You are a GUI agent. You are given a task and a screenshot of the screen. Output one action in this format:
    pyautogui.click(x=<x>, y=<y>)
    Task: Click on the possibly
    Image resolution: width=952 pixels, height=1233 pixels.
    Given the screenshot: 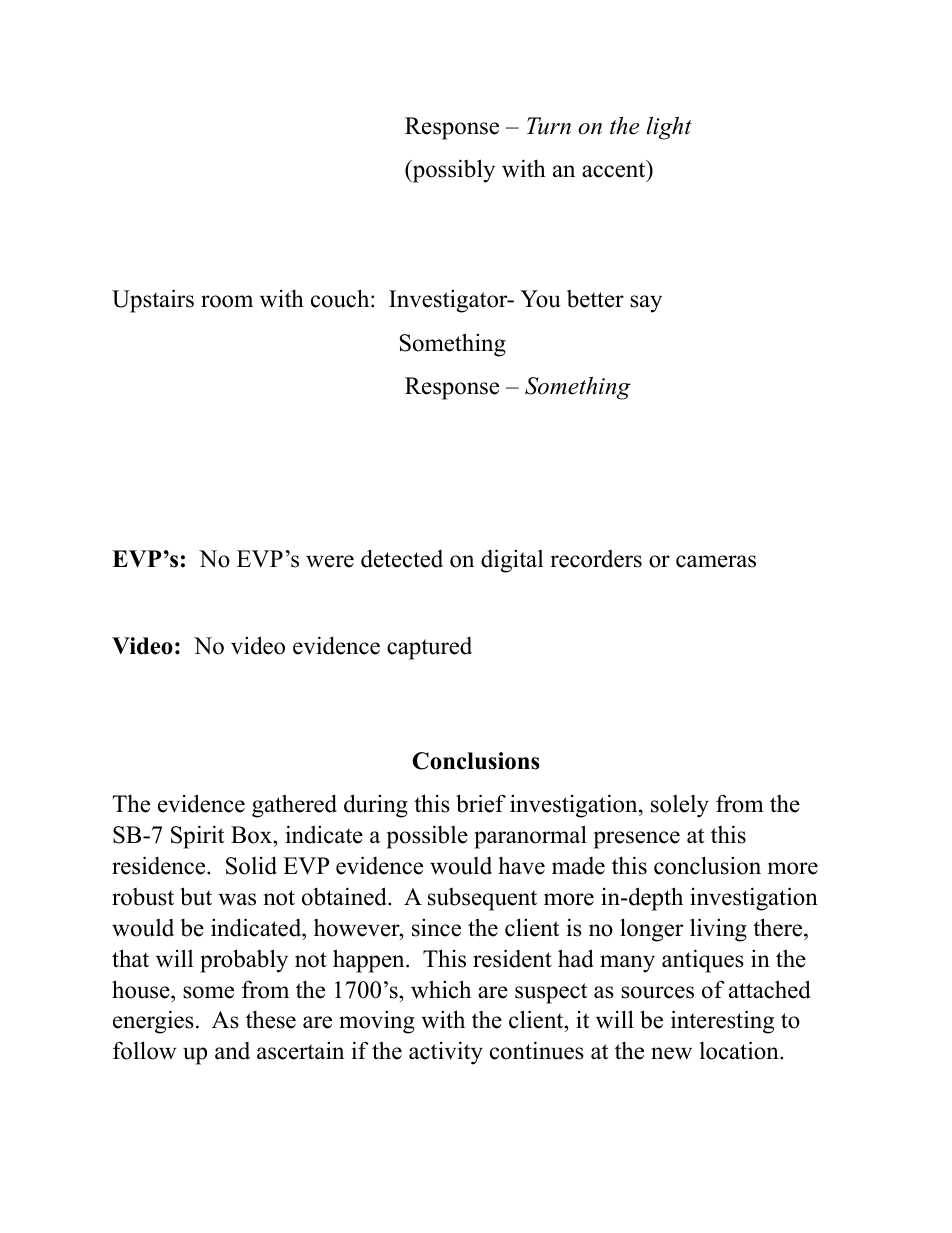 What is the action you would take?
    pyautogui.click(x=452, y=171)
